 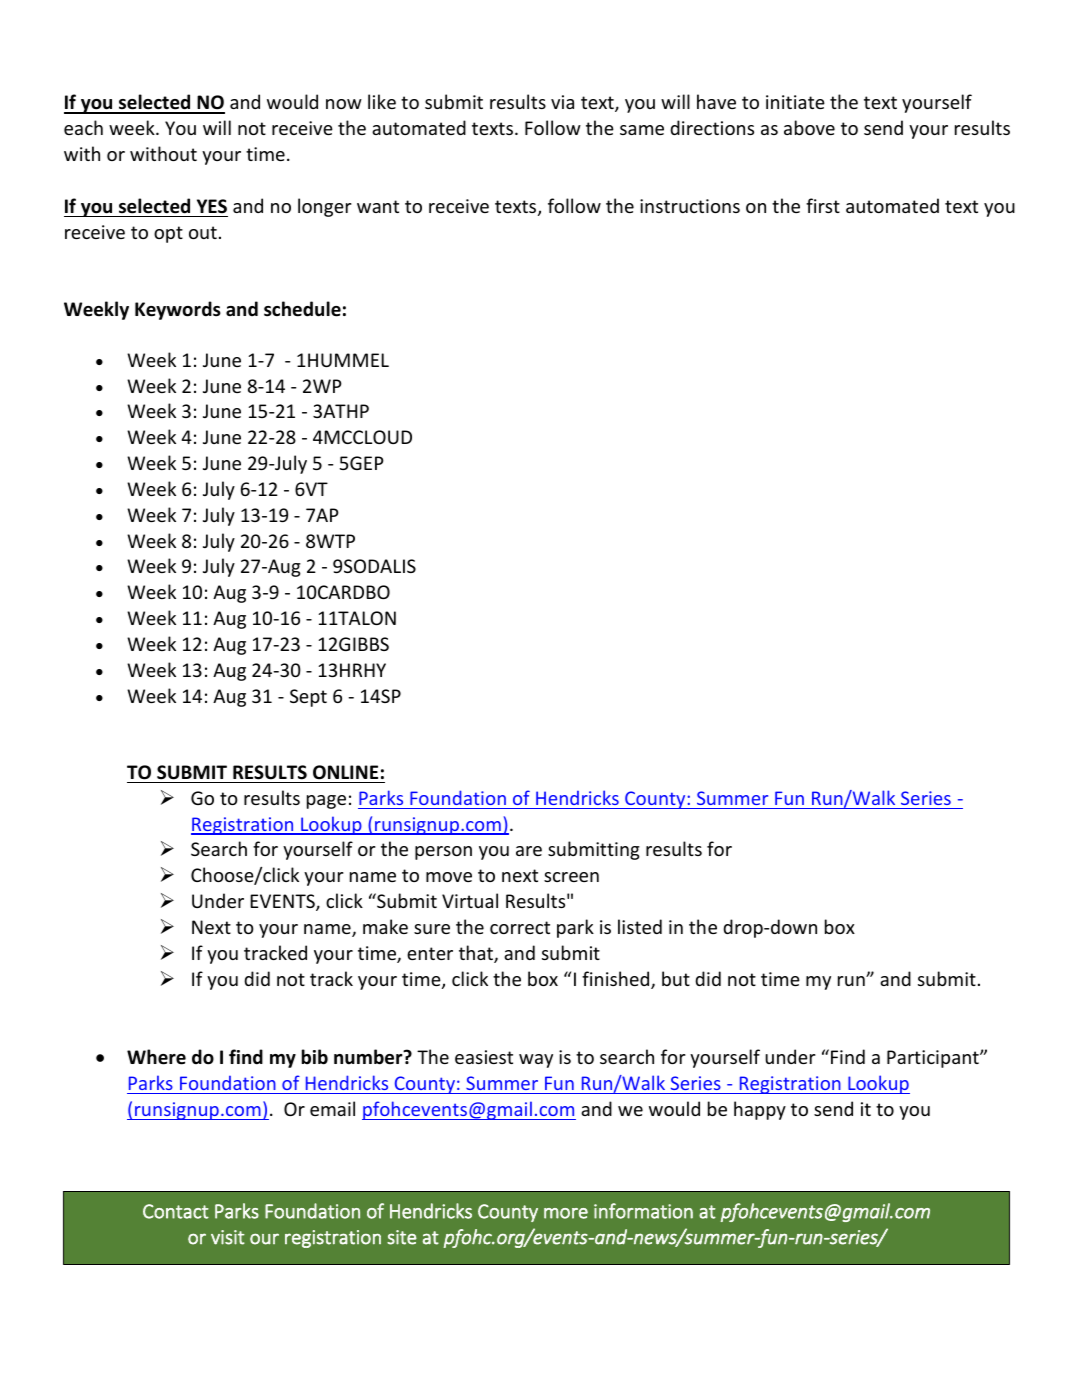 I want to click on Sept, so click(x=308, y=698).
